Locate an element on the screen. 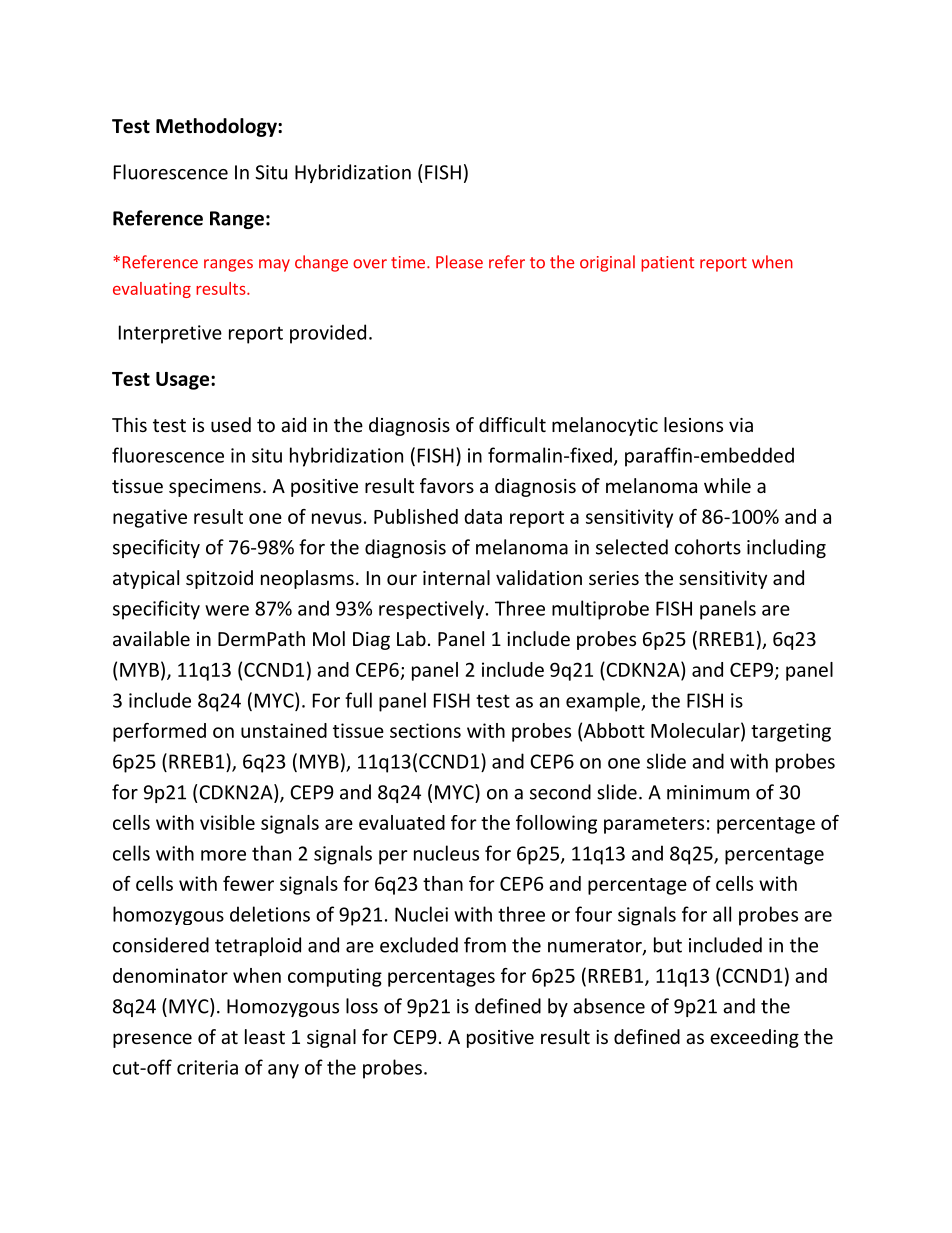 The width and height of the screenshot is (952, 1233). cohorts is located at coordinates (708, 547).
